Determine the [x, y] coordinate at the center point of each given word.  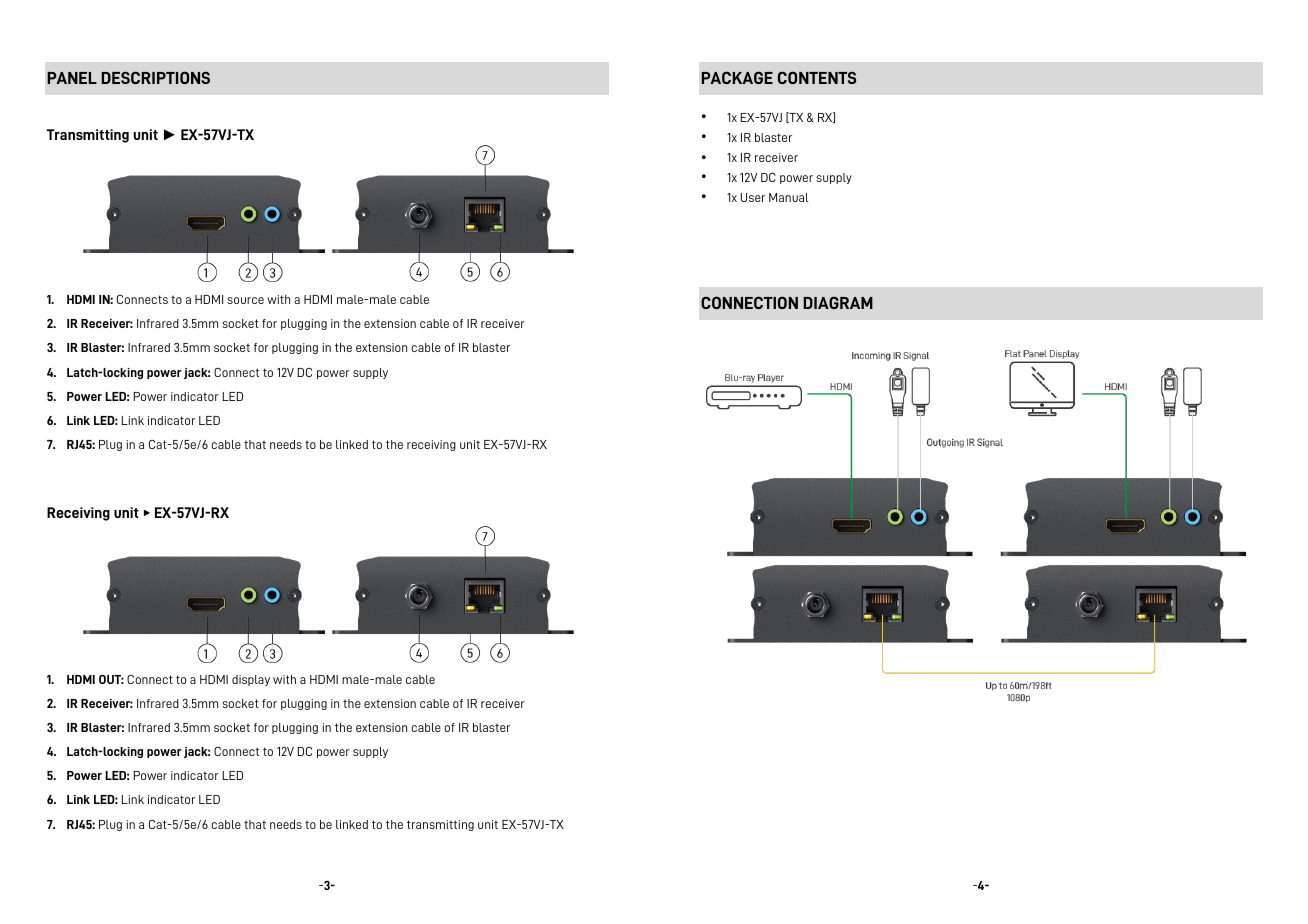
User [753, 197]
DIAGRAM [838, 303]
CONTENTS [817, 77]
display [251, 680]
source [245, 300]
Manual [789, 197]
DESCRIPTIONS [156, 77]
